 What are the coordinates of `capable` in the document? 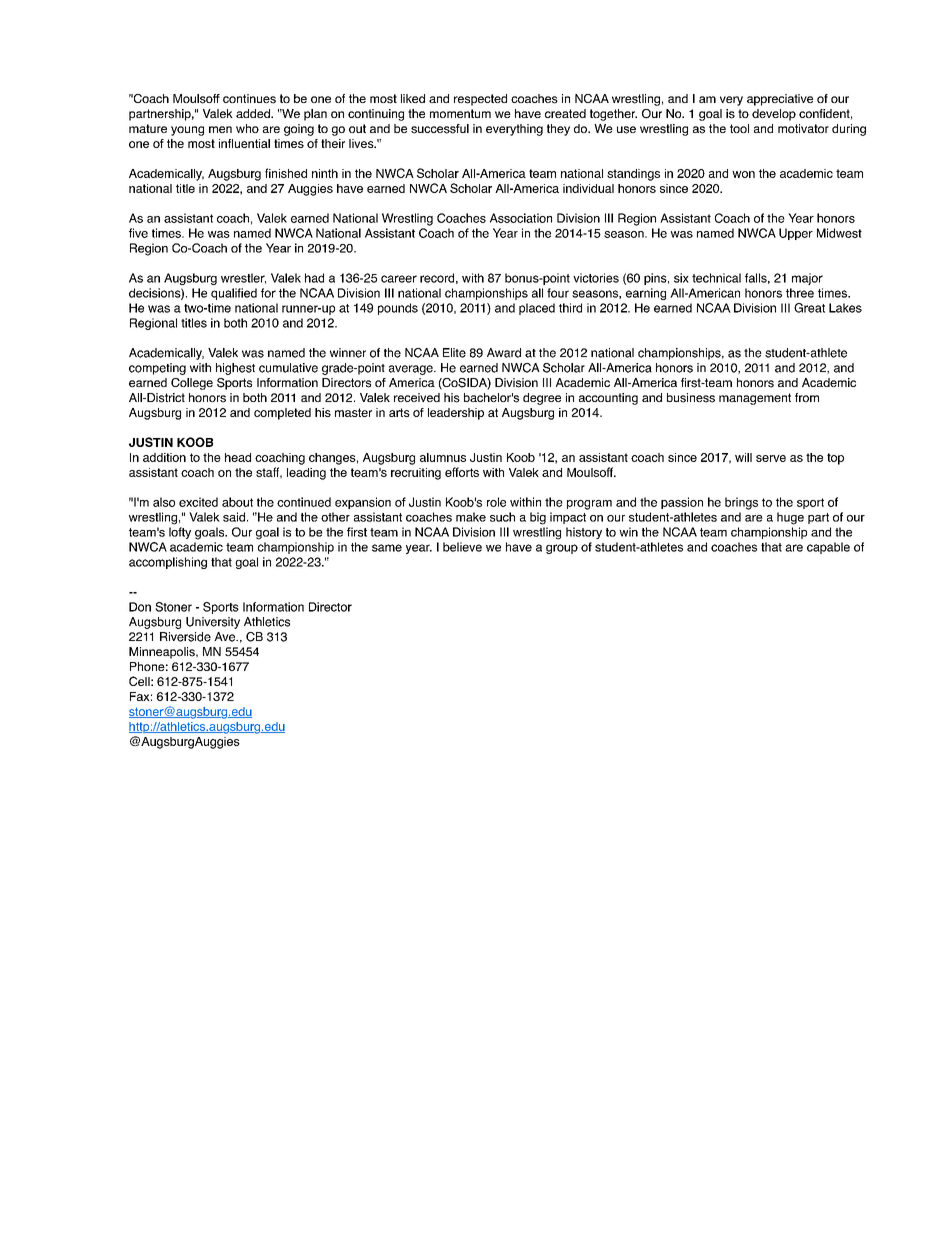 It's located at (828, 548).
